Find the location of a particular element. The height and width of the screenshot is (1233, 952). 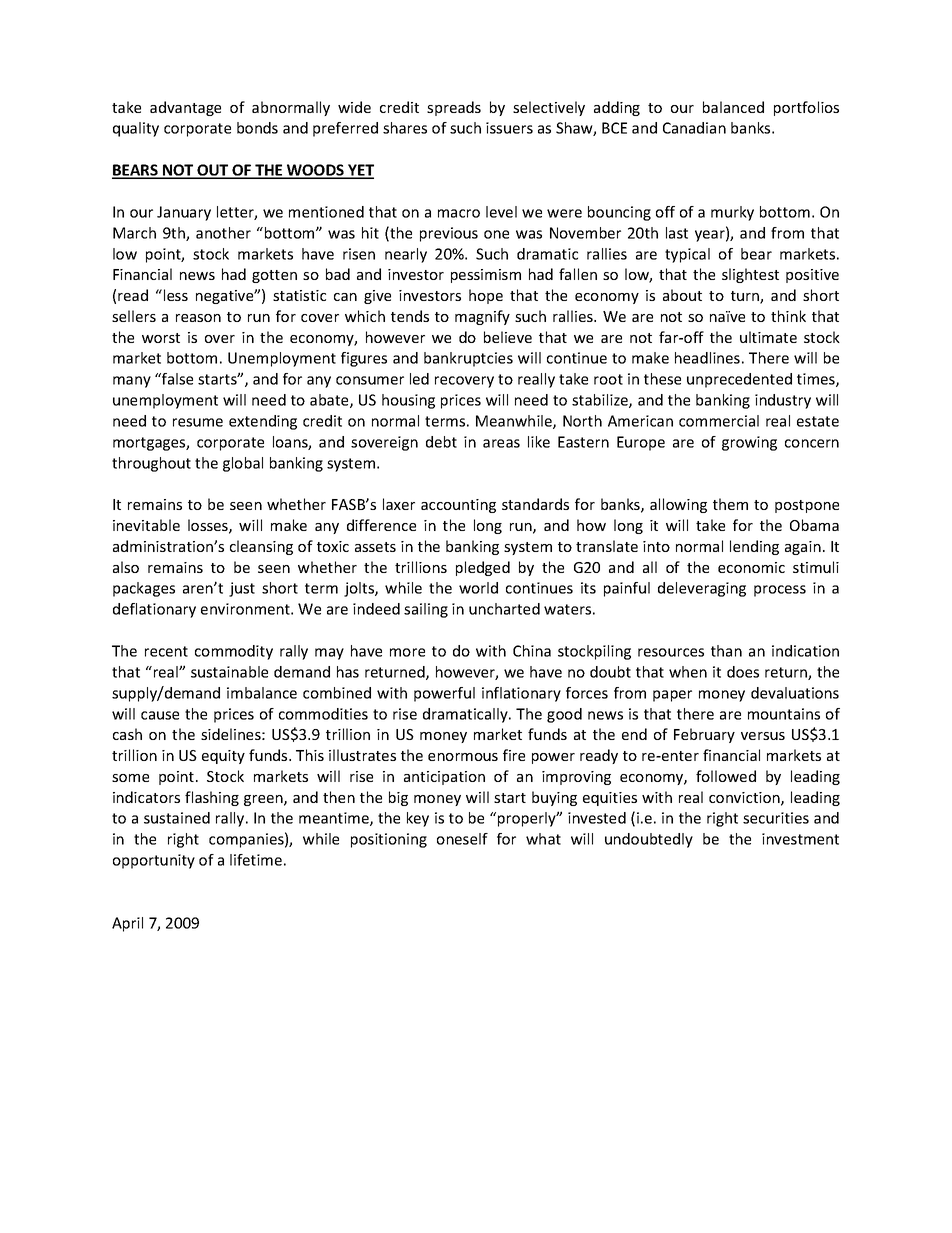

than is located at coordinates (726, 651).
